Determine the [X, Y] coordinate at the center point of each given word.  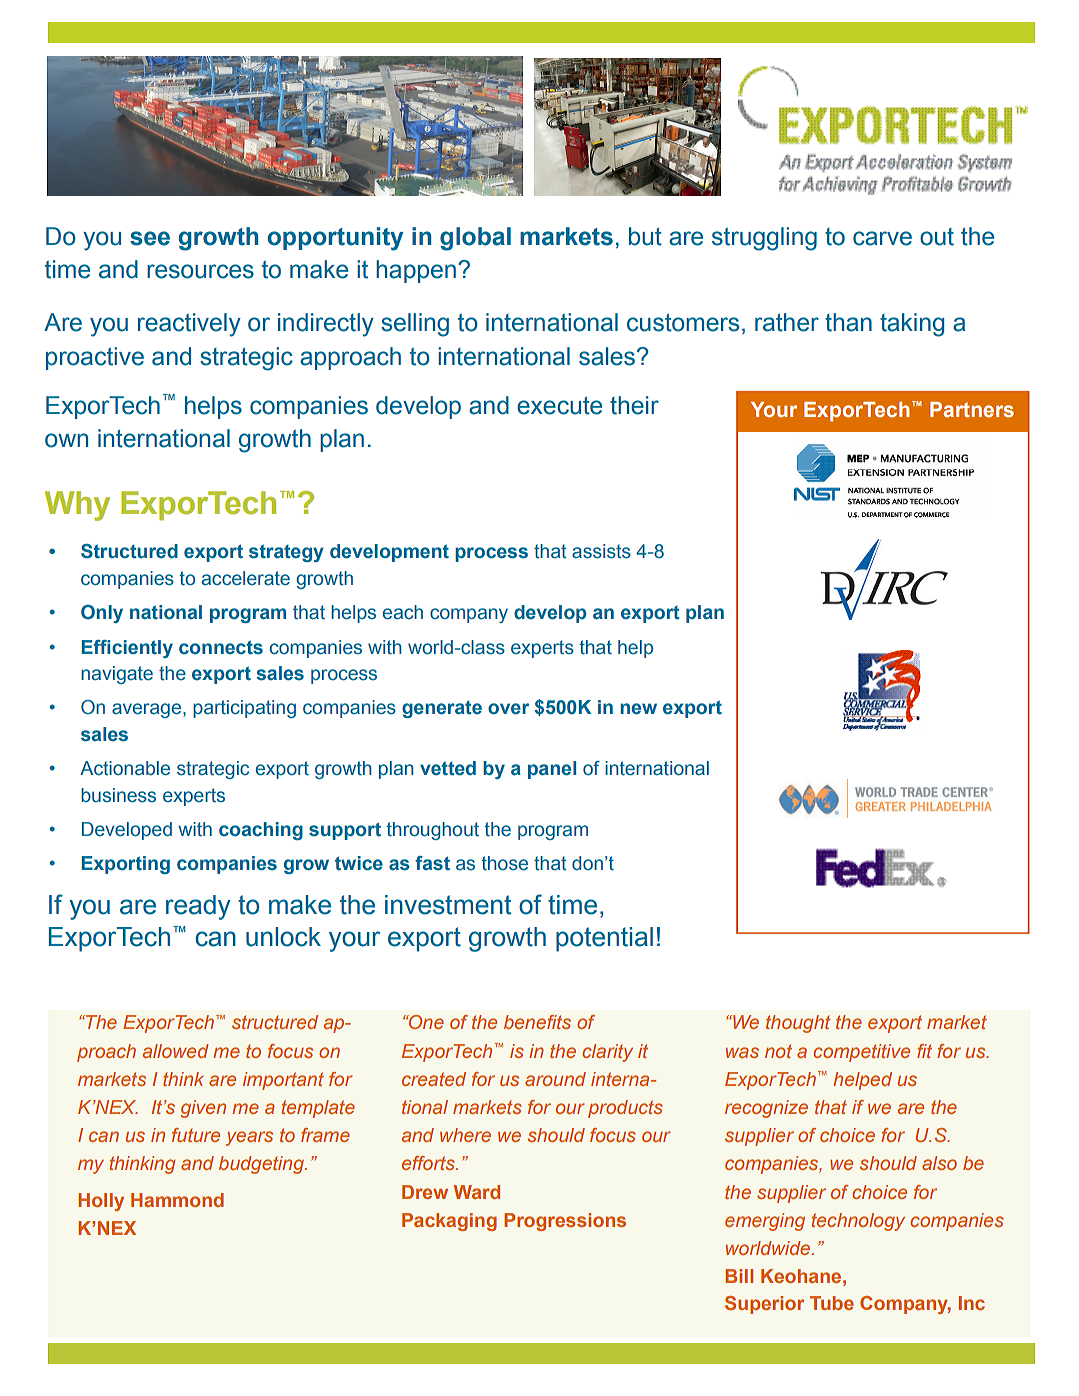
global [475, 239]
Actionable [125, 768]
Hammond [177, 1200]
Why [77, 506]
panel [552, 770]
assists [601, 551]
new [639, 709]
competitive [861, 1053]
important [283, 1081]
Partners [972, 410]
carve [882, 238]
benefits [537, 1022]
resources [200, 271]
